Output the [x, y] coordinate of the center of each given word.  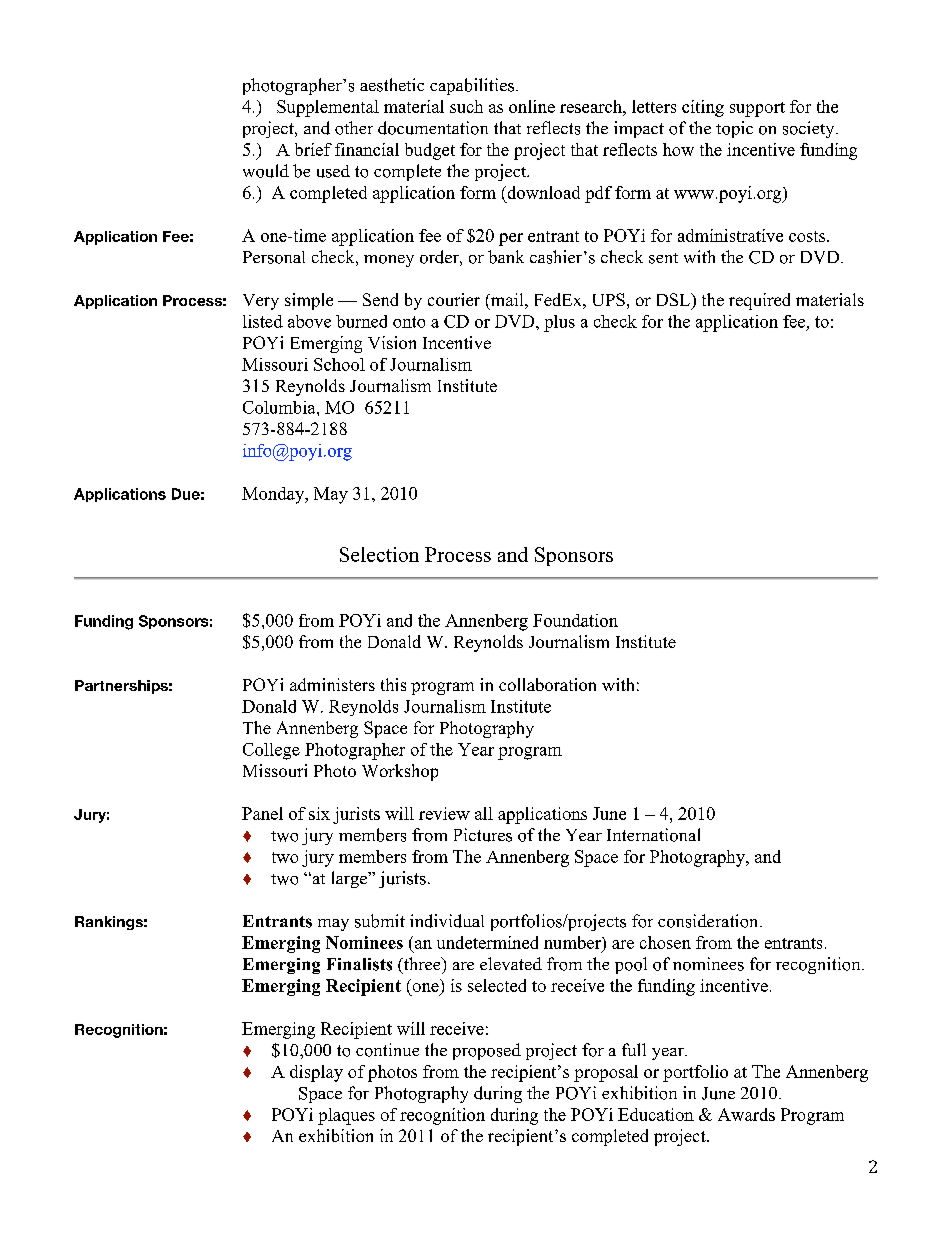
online [532, 106]
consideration [709, 921]
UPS [609, 299]
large [350, 879]
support [757, 109]
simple [309, 301]
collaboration [547, 684]
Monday [274, 495]
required [759, 301]
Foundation [575, 620]
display [316, 1073]
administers [332, 684]
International [653, 835]
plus [559, 323]
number [573, 942]
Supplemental [328, 108]
